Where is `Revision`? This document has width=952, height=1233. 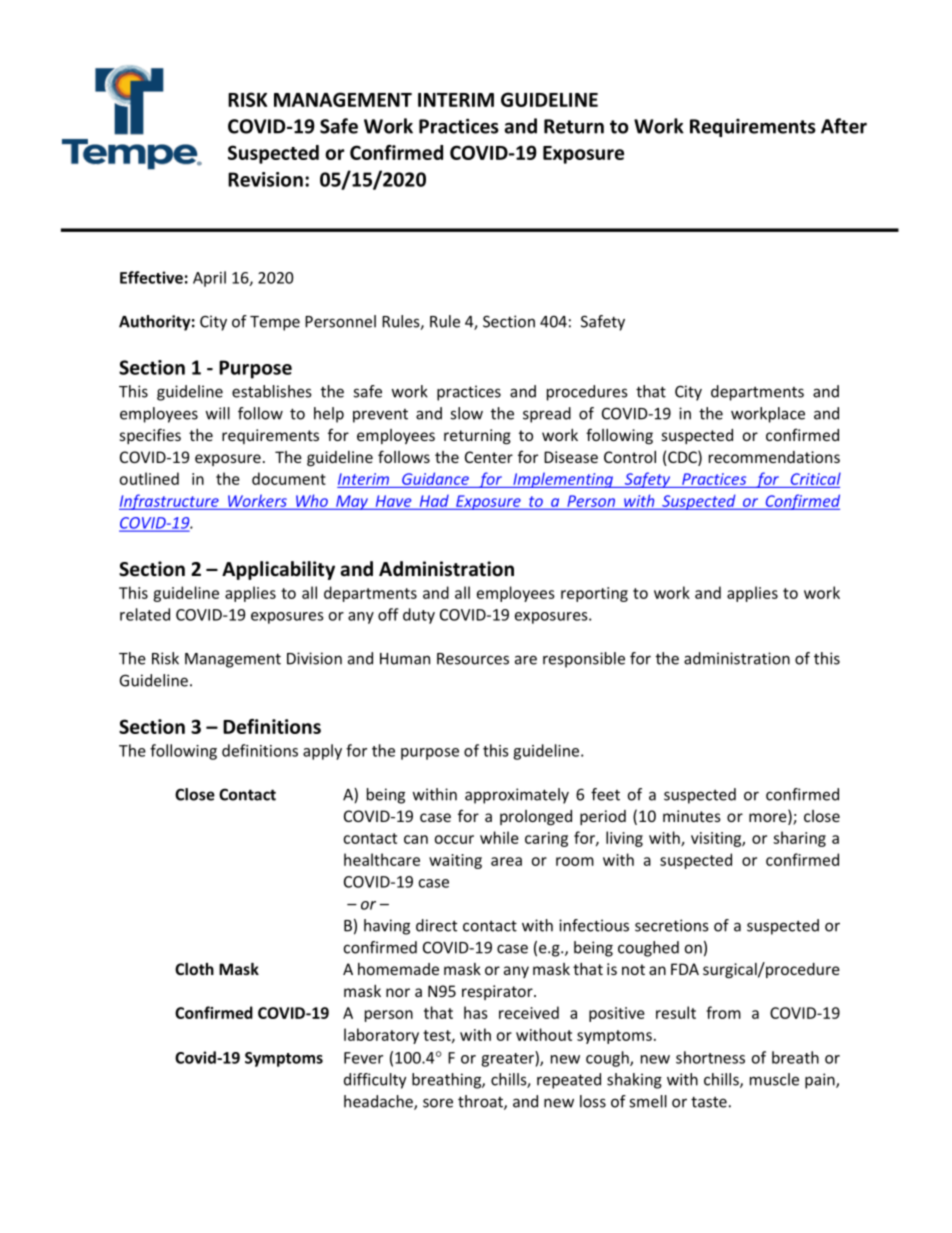 Revision is located at coordinates (265, 179).
